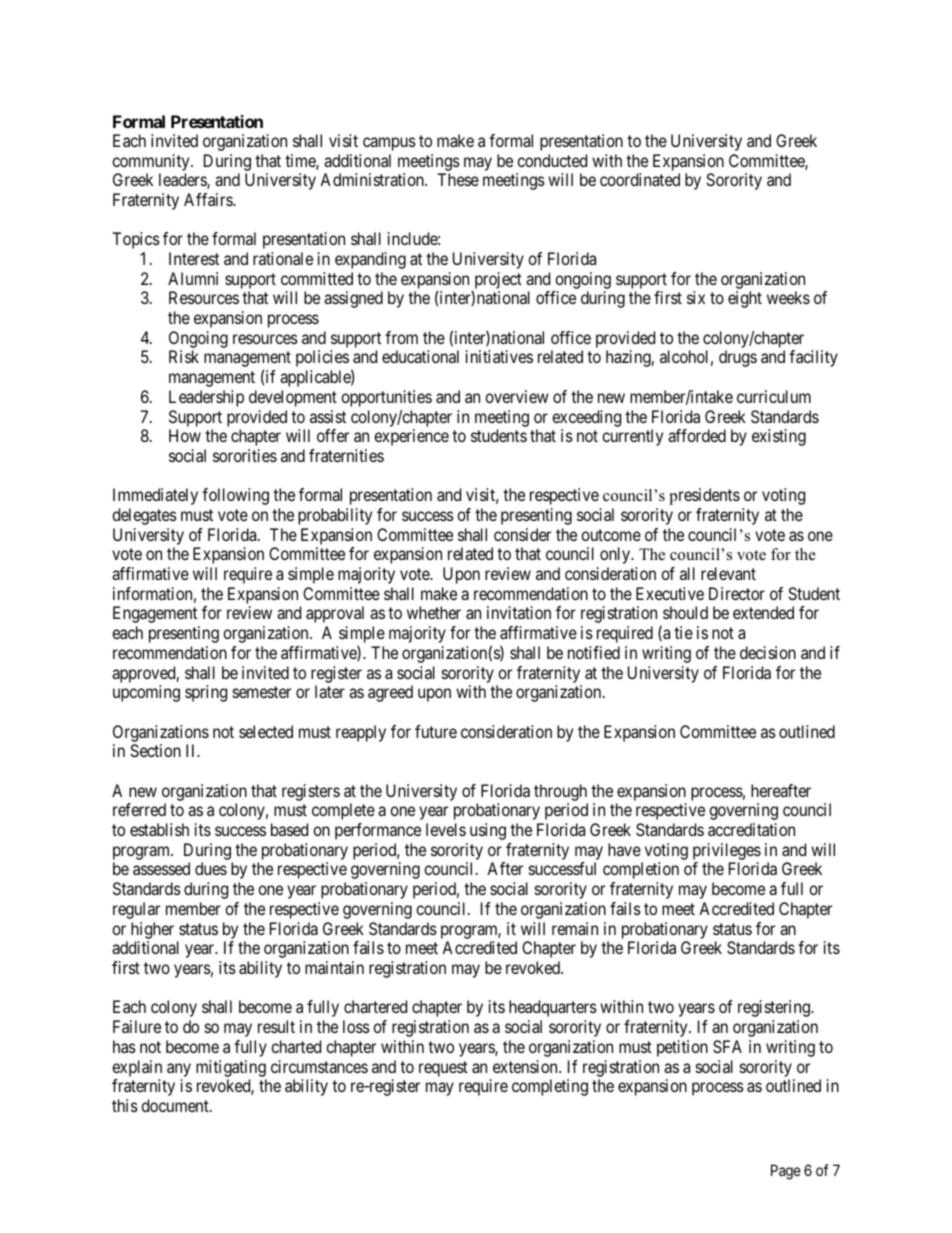 This screenshot has width=952, height=1233. What do you see at coordinates (640, 179) in the screenshot?
I see `coordinated` at bounding box center [640, 179].
